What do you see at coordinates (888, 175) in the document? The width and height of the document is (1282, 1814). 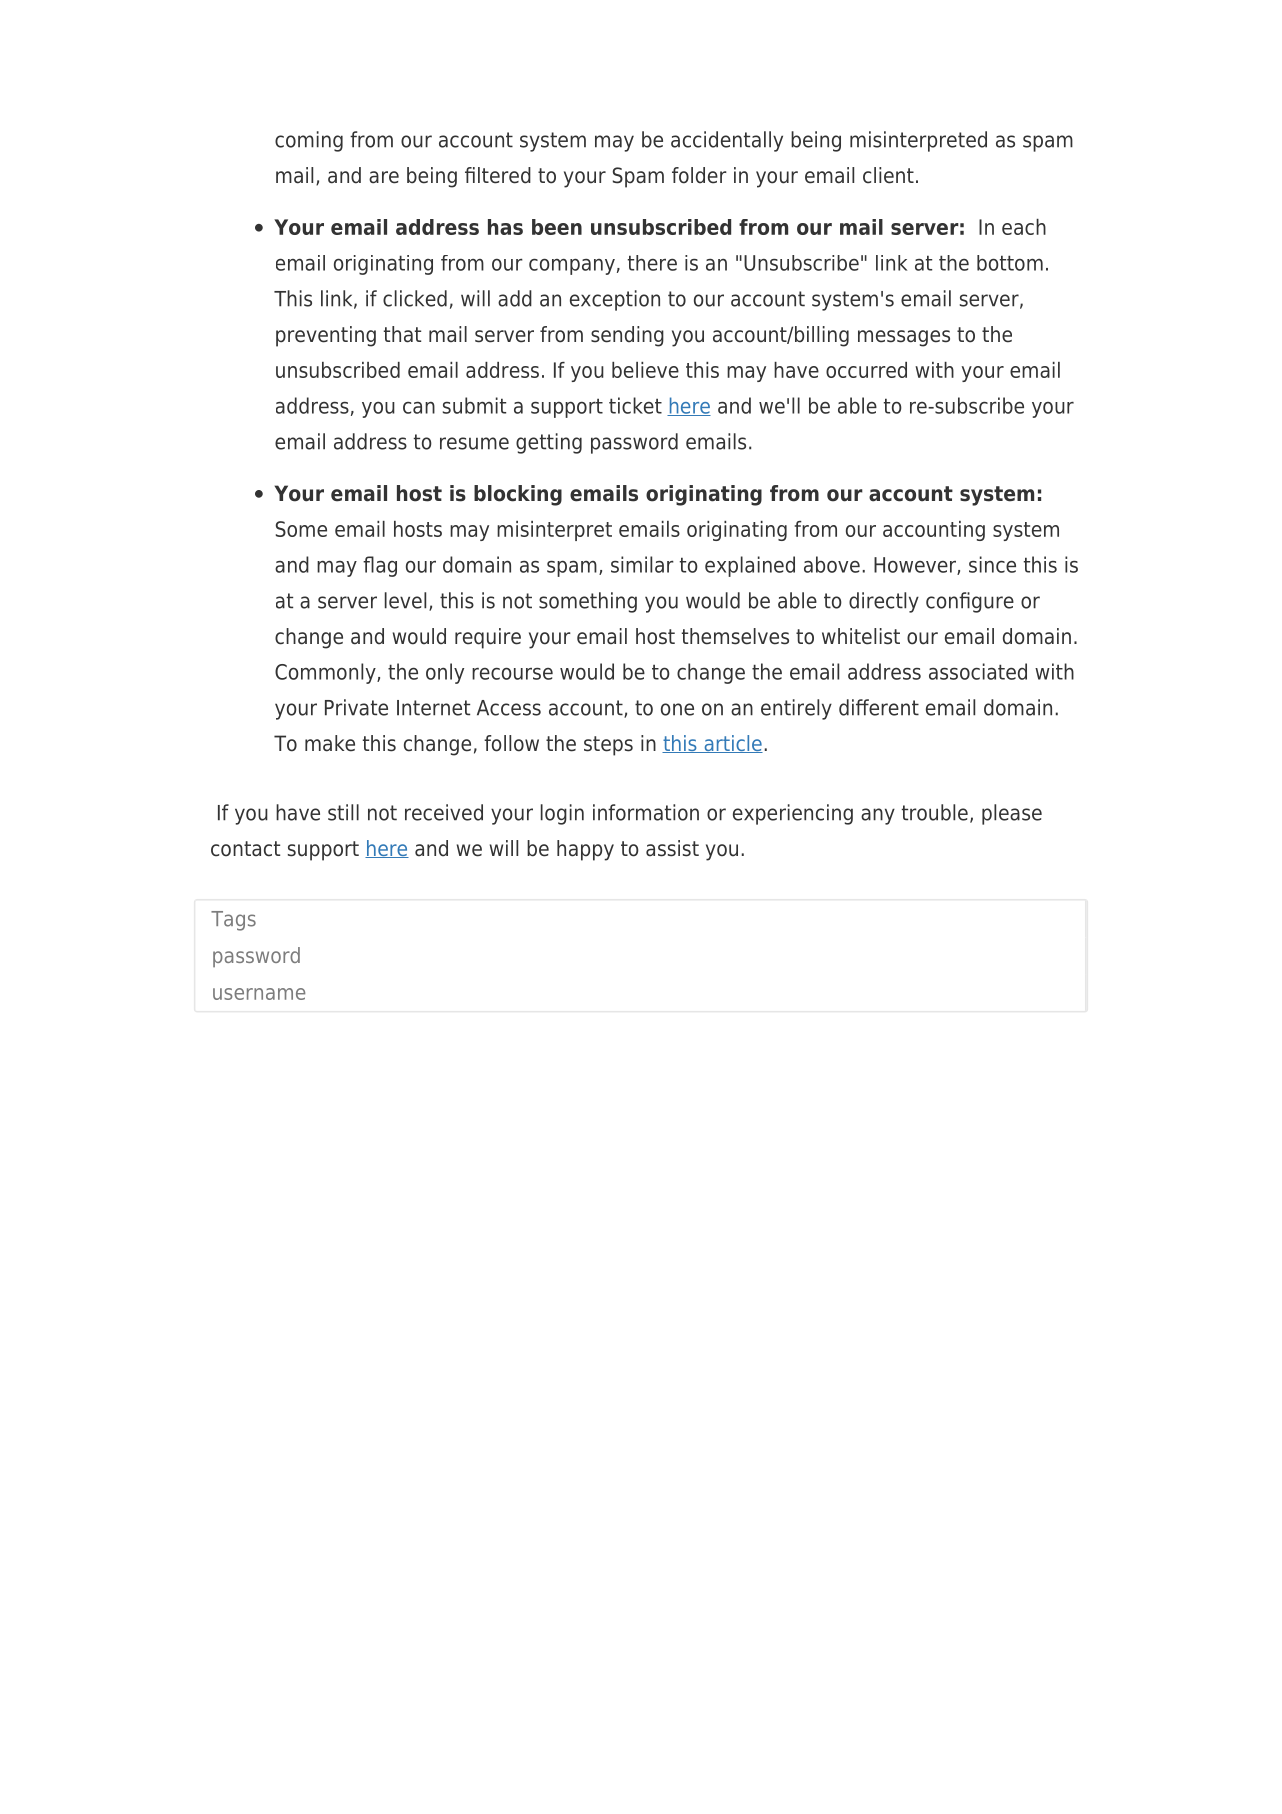 I see `client` at bounding box center [888, 175].
